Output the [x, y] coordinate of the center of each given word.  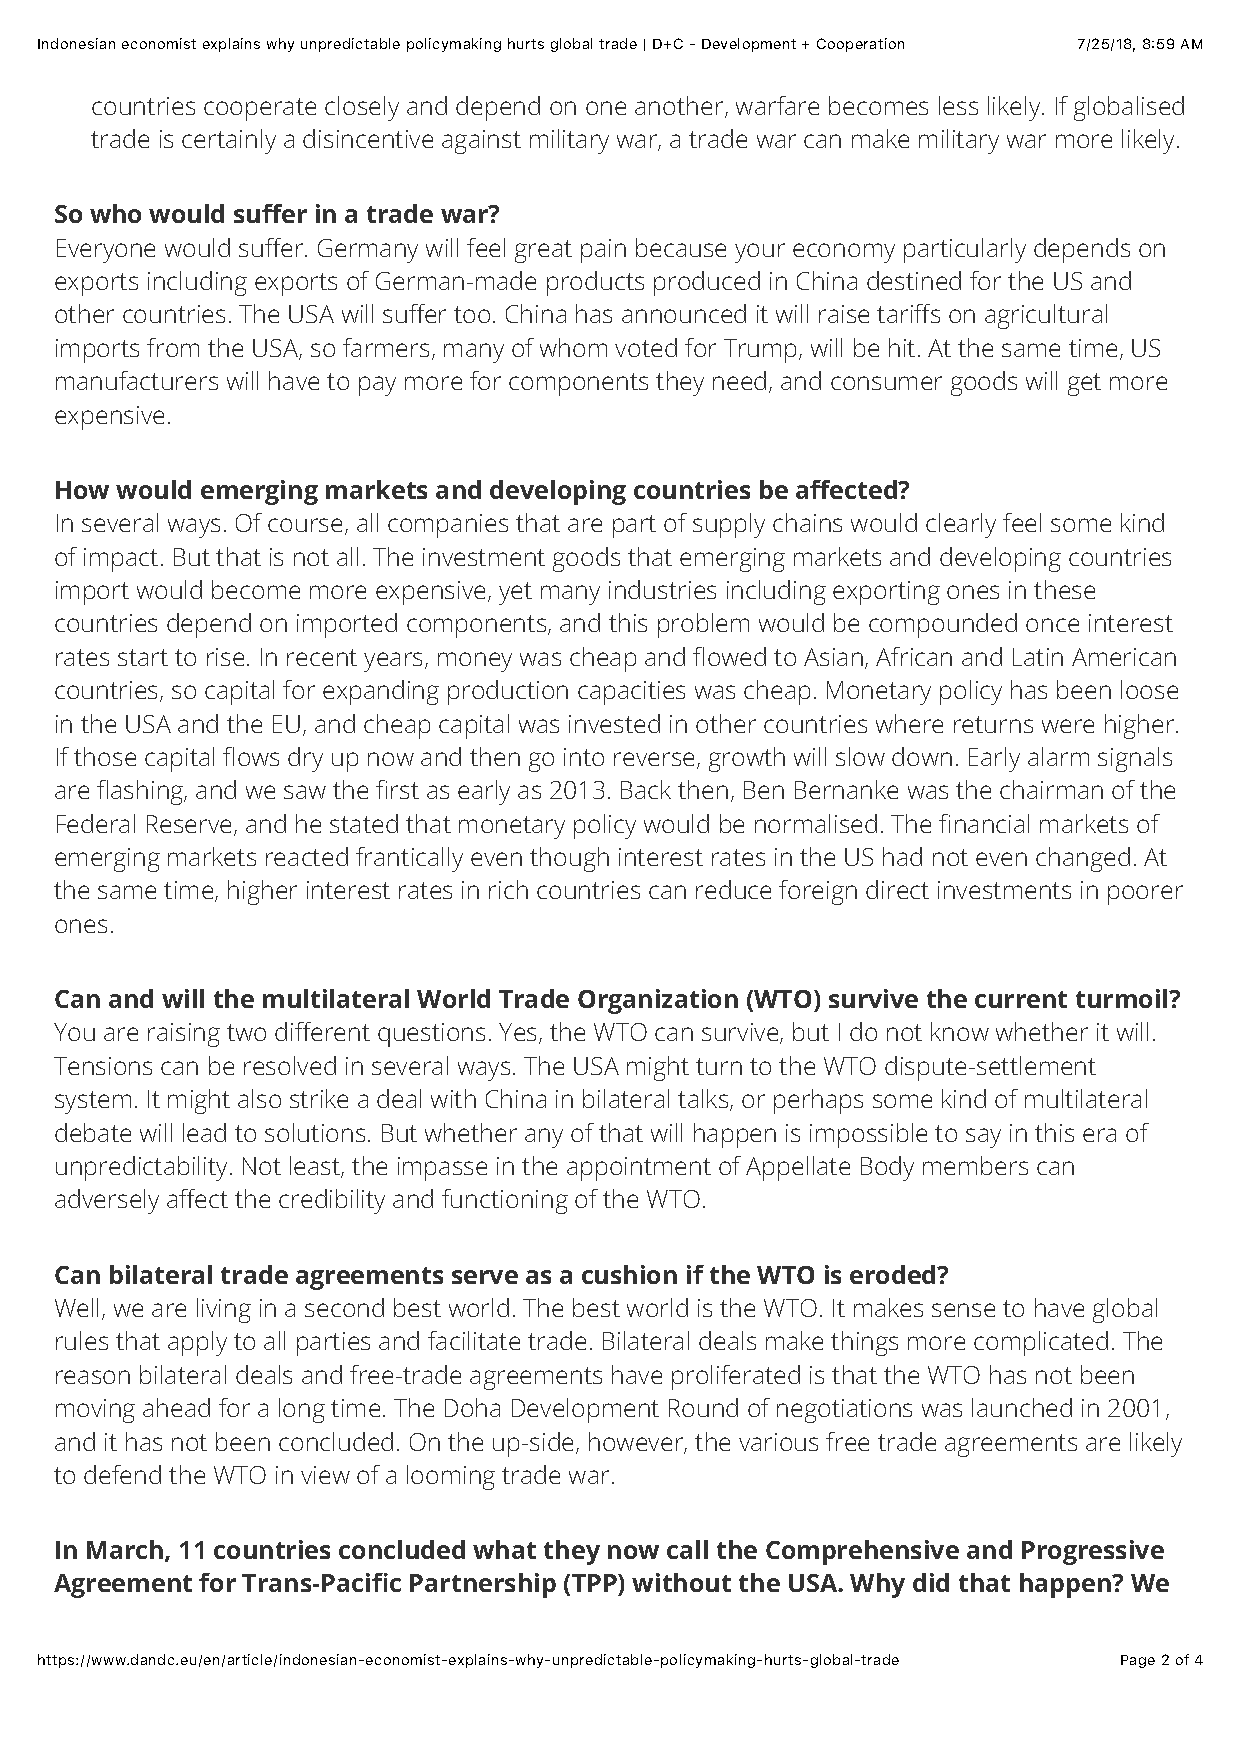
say [983, 1138]
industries [662, 589]
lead [204, 1132]
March [126, 1551]
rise [225, 657]
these [1064, 589]
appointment [639, 1169]
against [481, 142]
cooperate [260, 109]
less [958, 105]
